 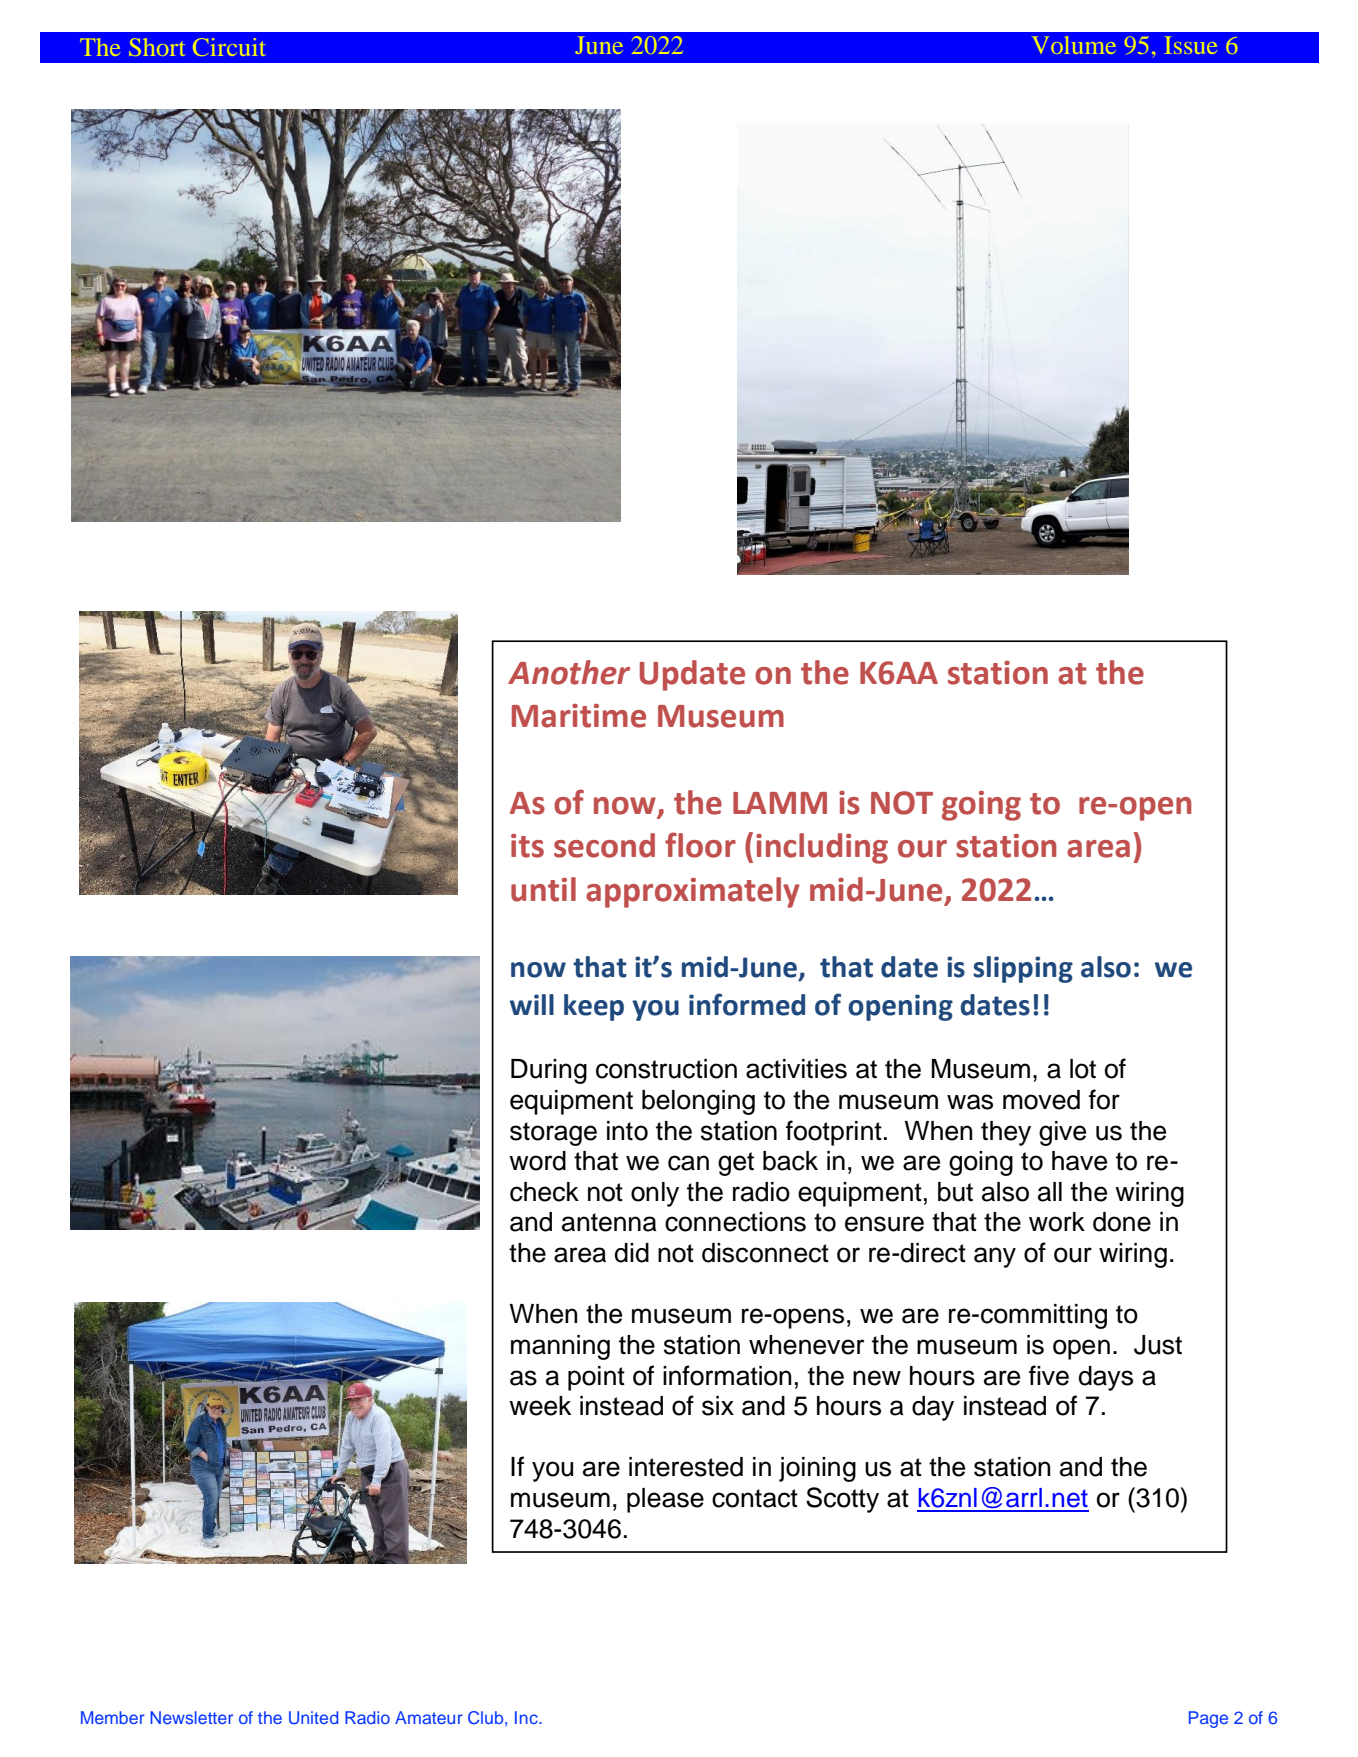 I want to click on give, so click(x=1062, y=1133).
